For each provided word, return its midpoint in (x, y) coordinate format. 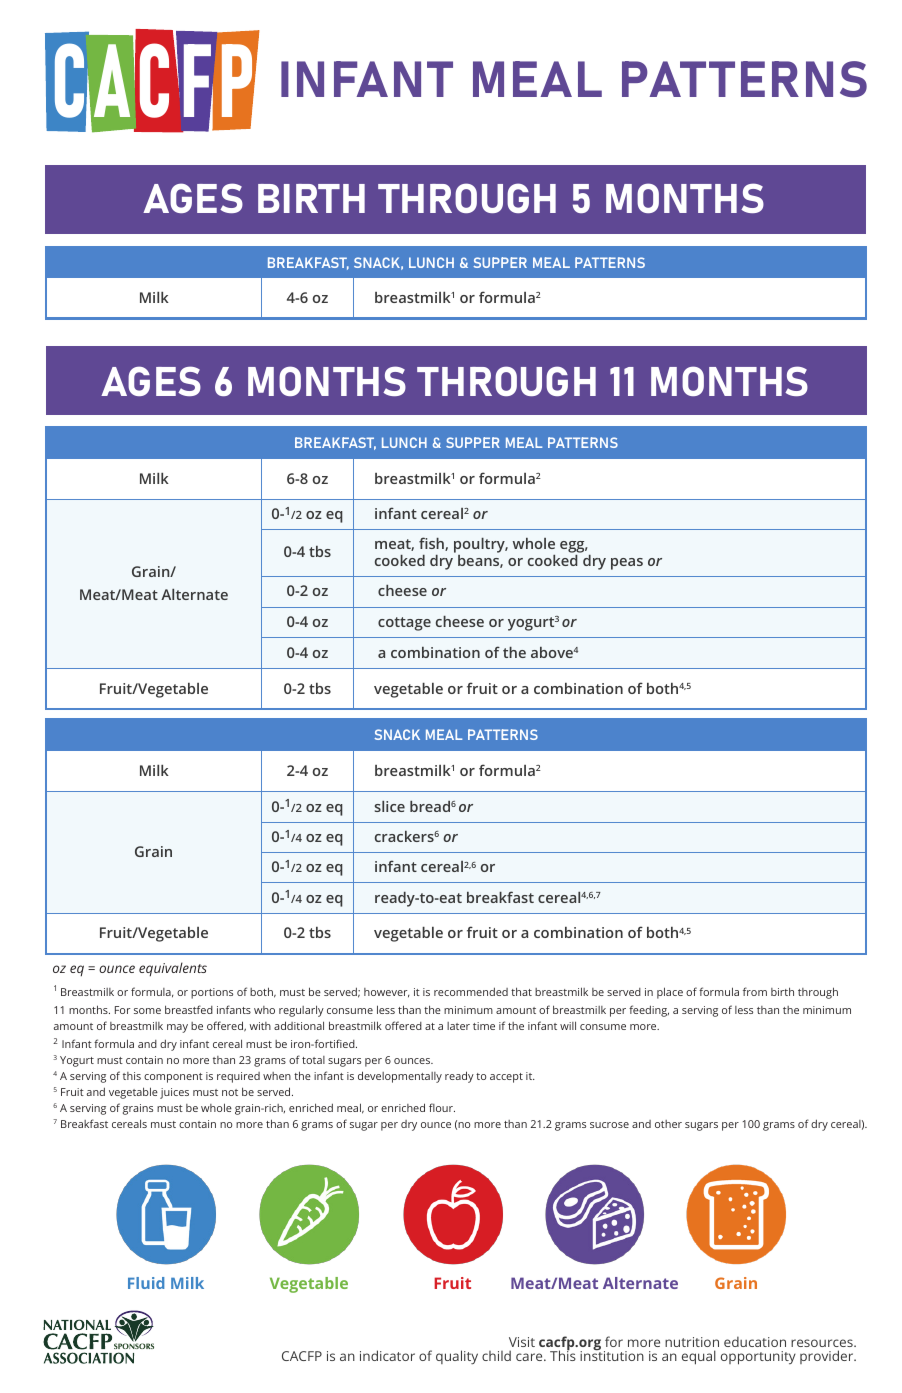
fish (432, 544)
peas (627, 564)
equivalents (173, 969)
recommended (471, 991)
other (668, 1124)
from (755, 991)
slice (390, 806)
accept (506, 1078)
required (238, 1077)
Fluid (146, 1283)
